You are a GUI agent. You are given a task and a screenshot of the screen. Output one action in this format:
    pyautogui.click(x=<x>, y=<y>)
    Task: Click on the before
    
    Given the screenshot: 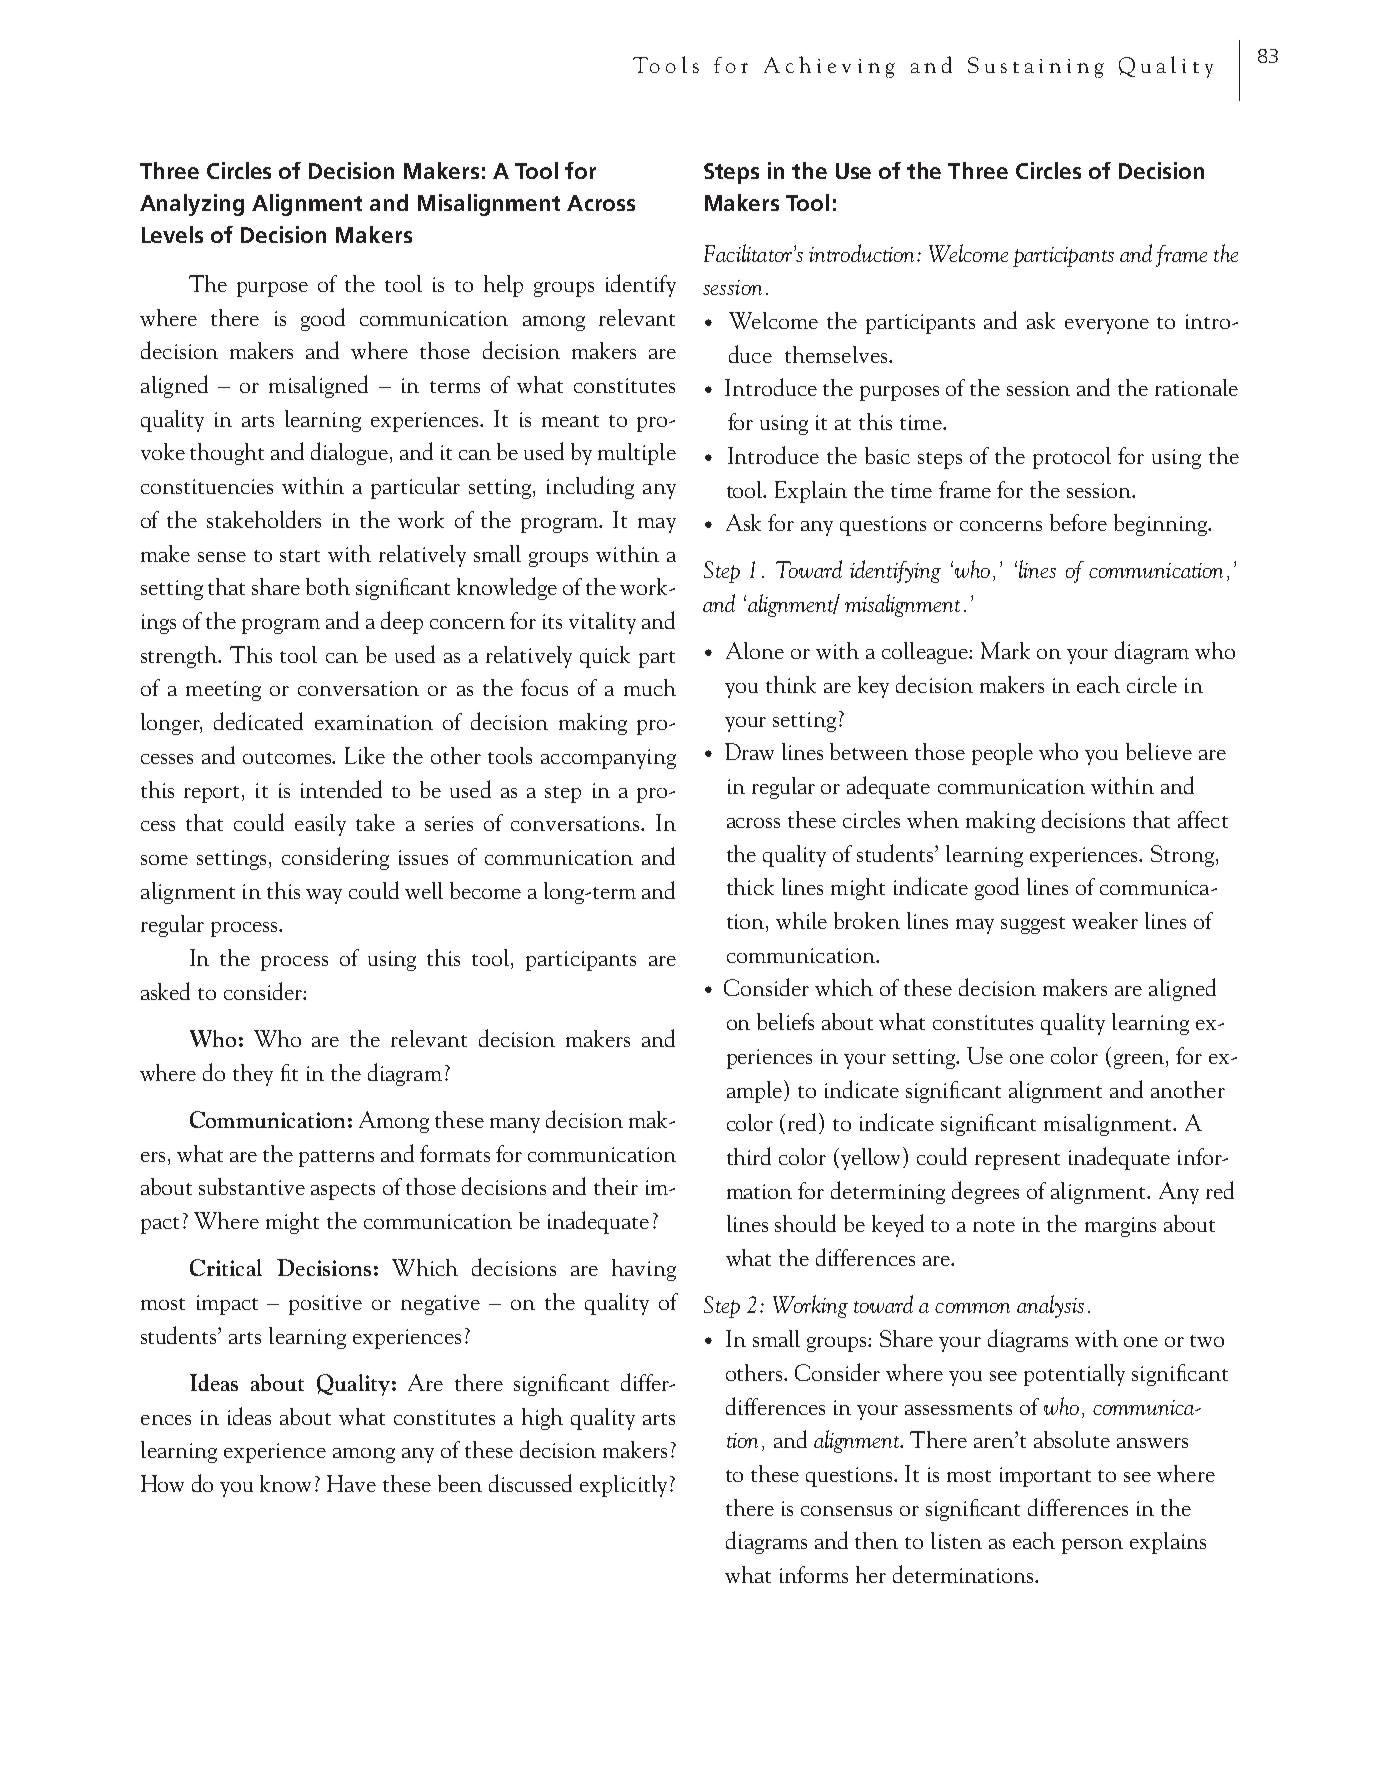 What is the action you would take?
    pyautogui.click(x=1078, y=522)
